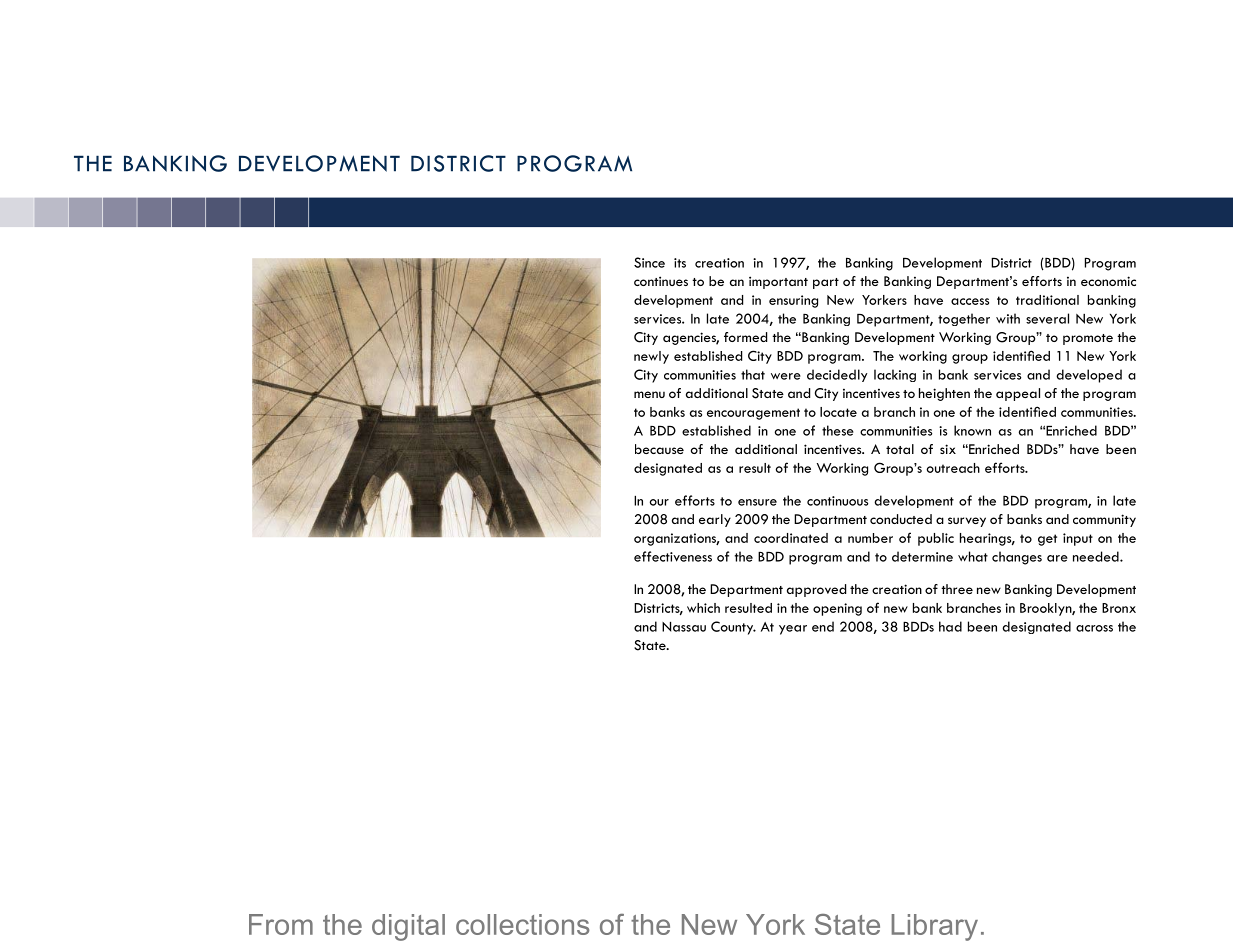  What do you see at coordinates (649, 262) in the document?
I see `Since` at bounding box center [649, 262].
